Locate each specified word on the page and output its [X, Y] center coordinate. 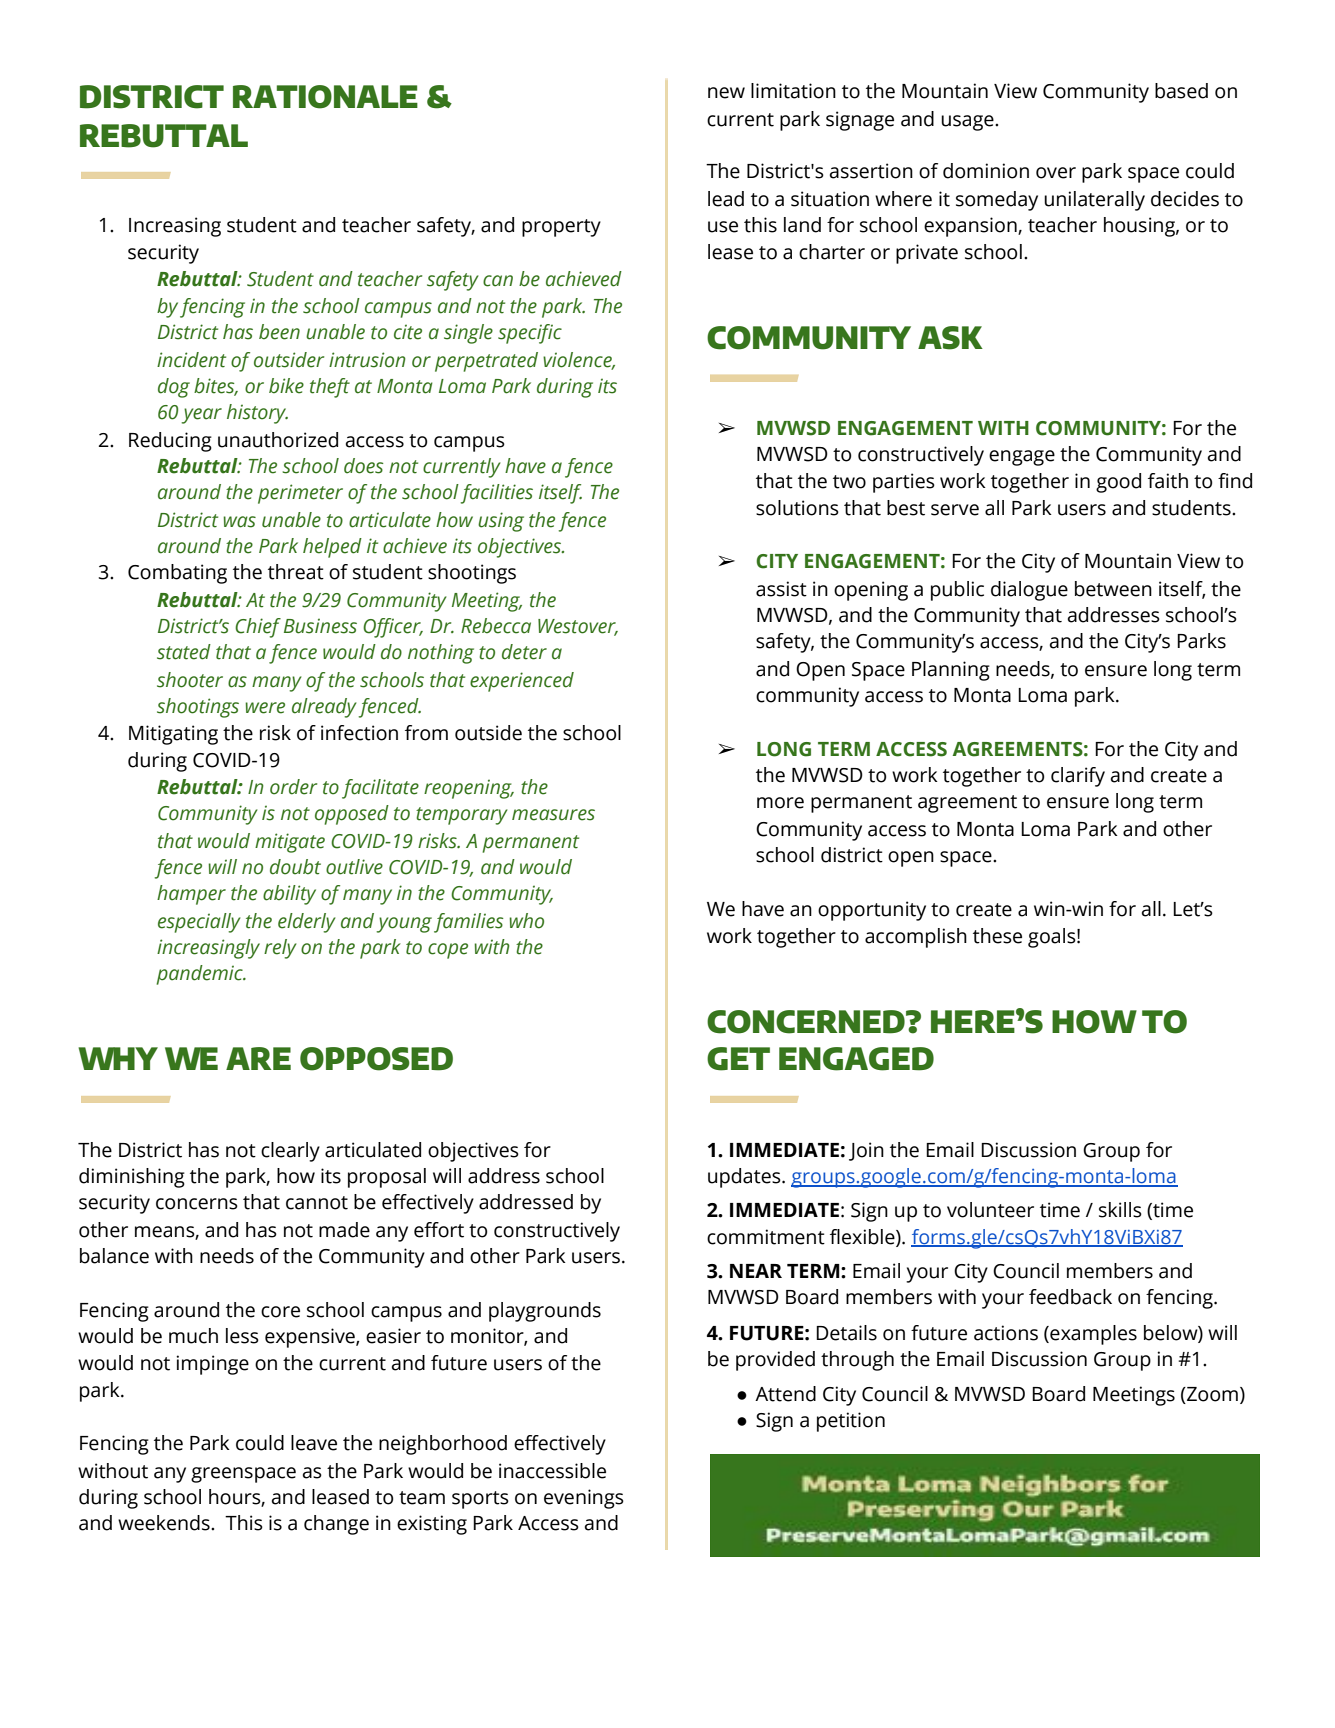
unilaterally [1094, 201]
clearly [290, 1152]
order [293, 787]
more [780, 803]
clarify [1078, 777]
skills [1120, 1210]
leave [314, 1443]
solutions [797, 508]
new [726, 93]
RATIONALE [325, 97]
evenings [584, 1499]
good [1118, 483]
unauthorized [278, 440]
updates [745, 1178]
